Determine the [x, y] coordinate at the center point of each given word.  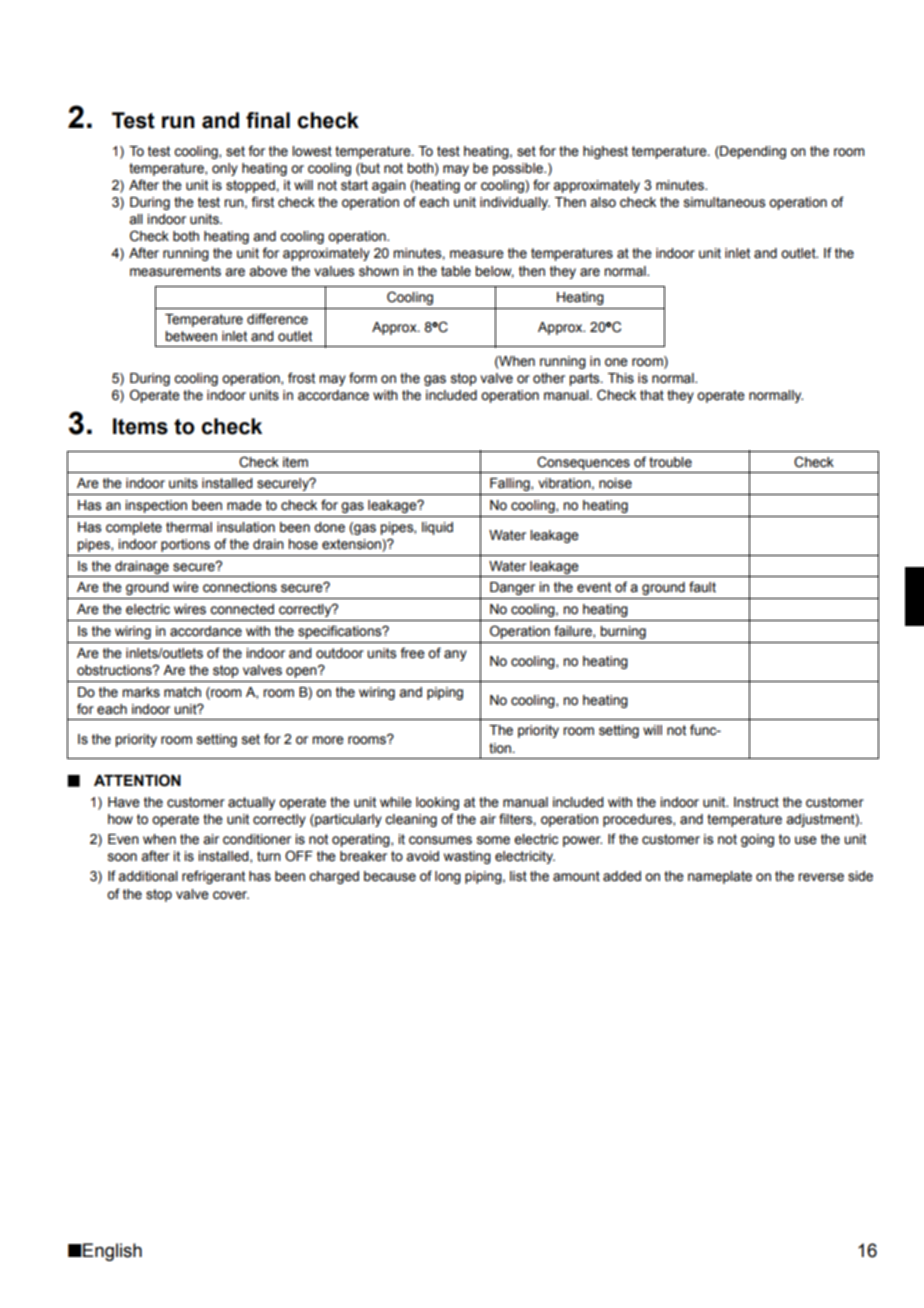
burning [623, 632]
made [244, 505]
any [455, 655]
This [621, 378]
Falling [511, 484]
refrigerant [213, 877]
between [191, 336]
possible [519, 169]
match [182, 692]
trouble [670, 462]
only [225, 169]
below [494, 272]
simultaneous [724, 202]
